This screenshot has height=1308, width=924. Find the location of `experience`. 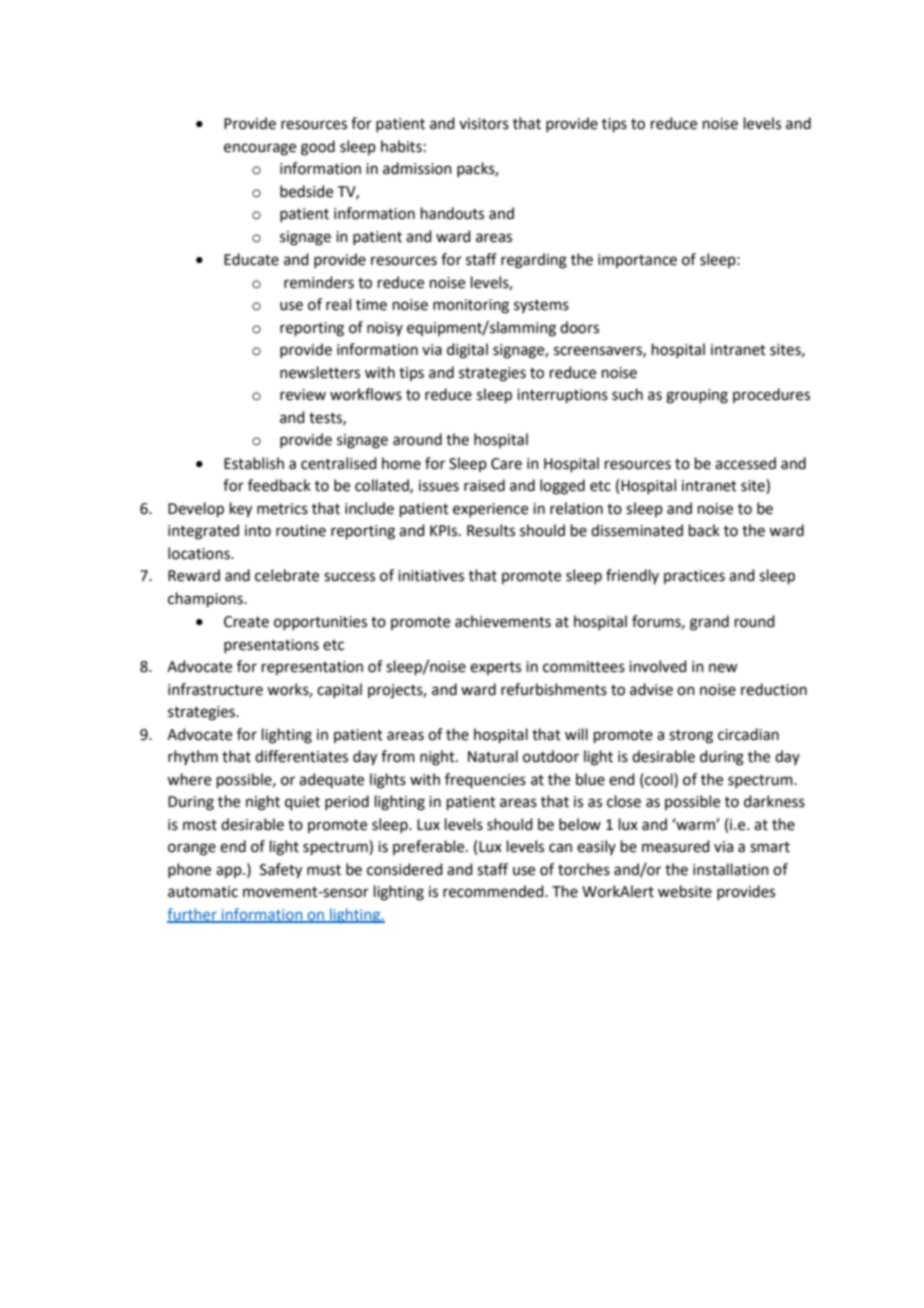

experience is located at coordinates (490, 510).
